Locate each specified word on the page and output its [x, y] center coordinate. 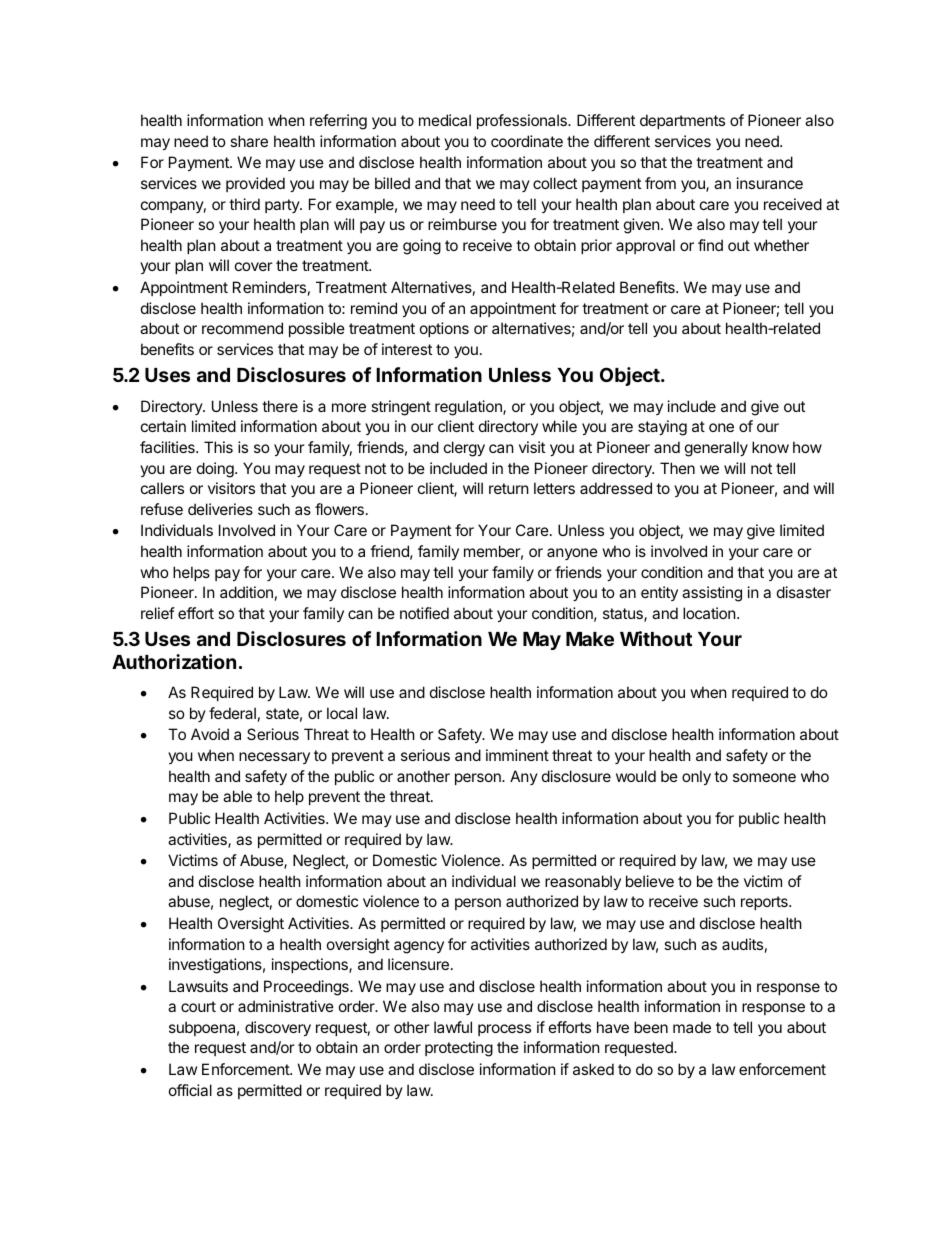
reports [765, 903]
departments [682, 121]
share [249, 141]
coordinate [527, 141]
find [710, 245]
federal [232, 713]
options [444, 329]
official [190, 1090]
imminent [517, 755]
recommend [242, 328]
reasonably [583, 882]
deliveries [220, 509]
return [509, 488]
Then [677, 468]
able [237, 796]
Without [656, 638]
